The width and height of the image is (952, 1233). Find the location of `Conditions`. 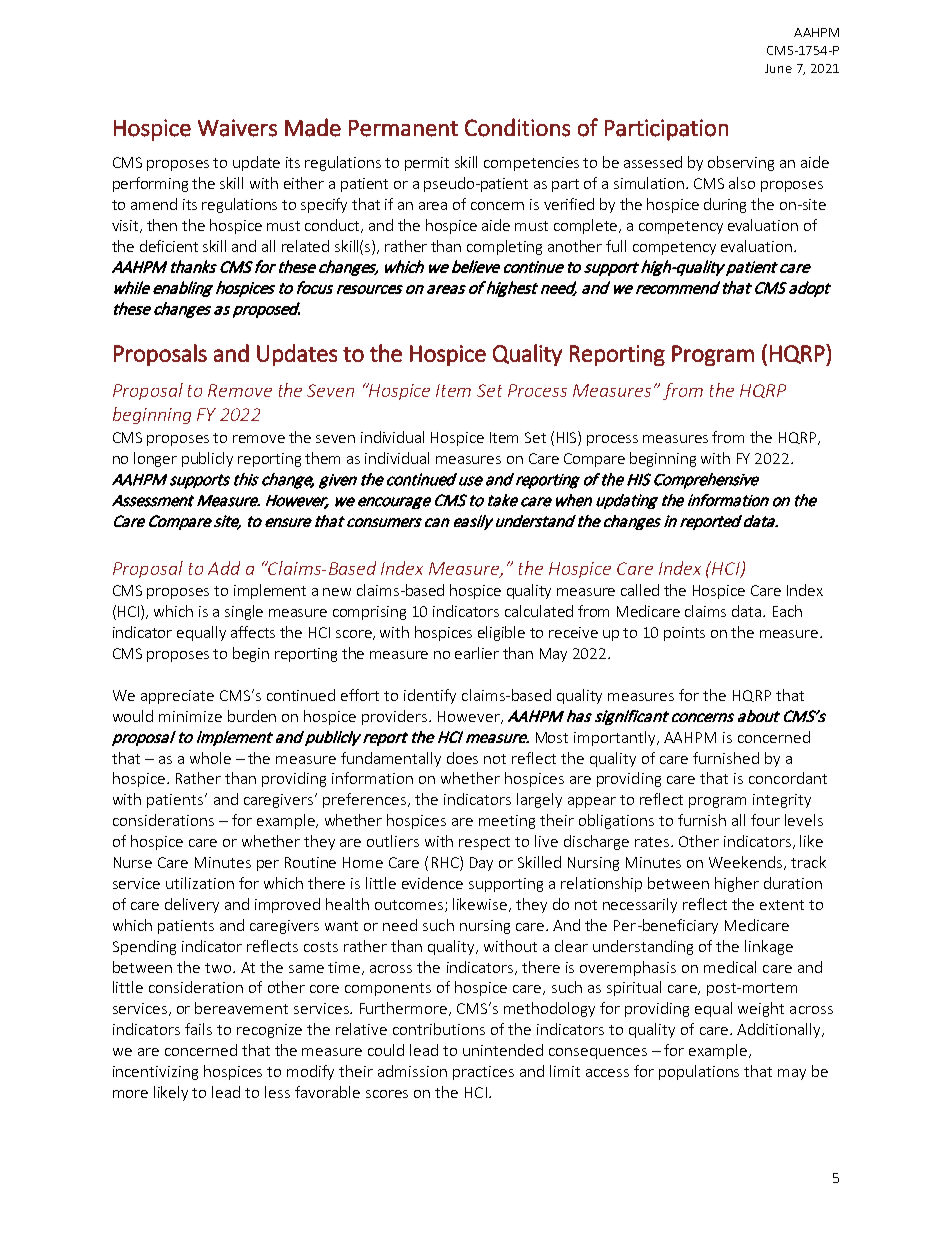

Conditions is located at coordinates (517, 127).
